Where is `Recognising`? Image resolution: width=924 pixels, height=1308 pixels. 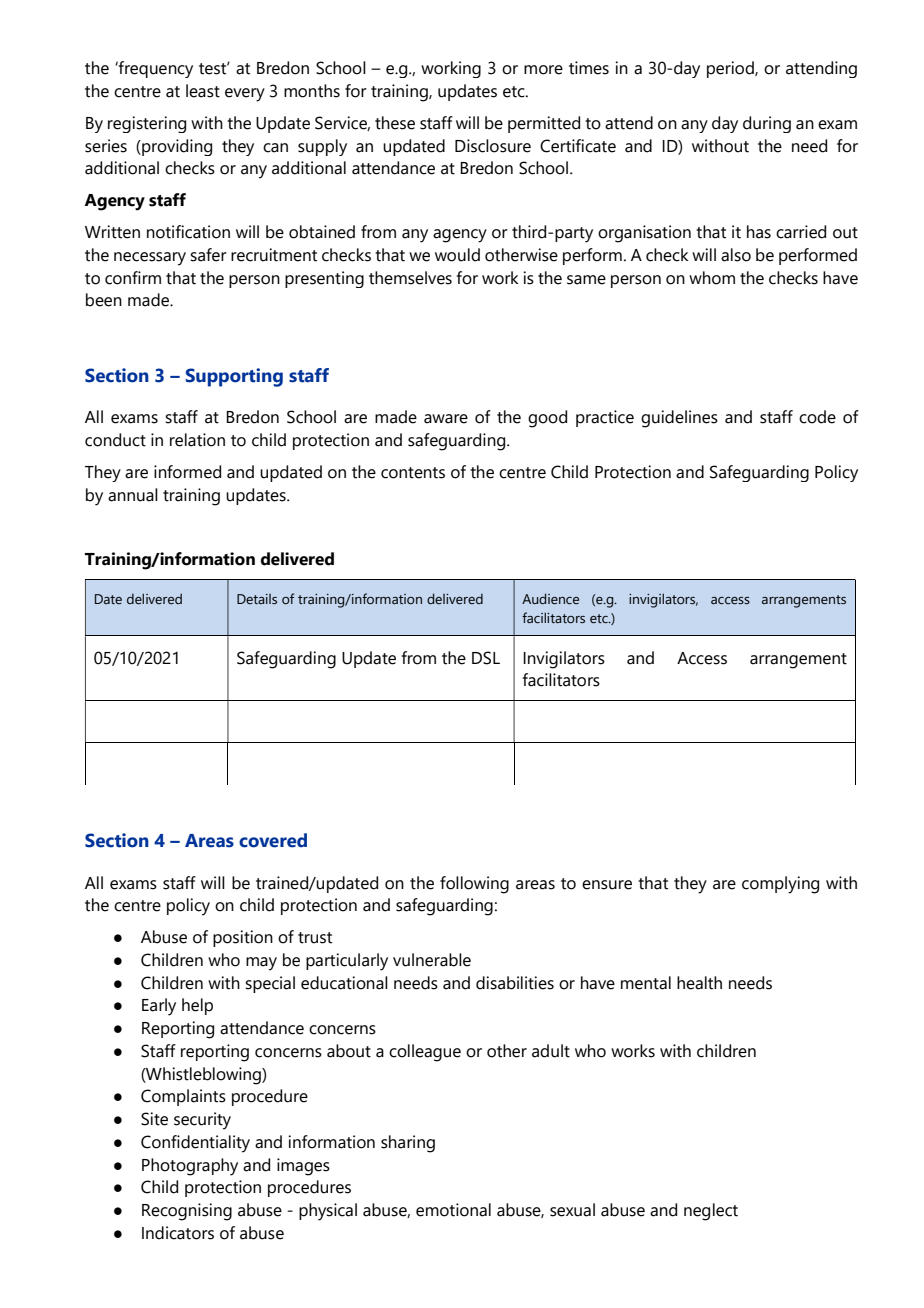
Recognising is located at coordinates (187, 1212).
